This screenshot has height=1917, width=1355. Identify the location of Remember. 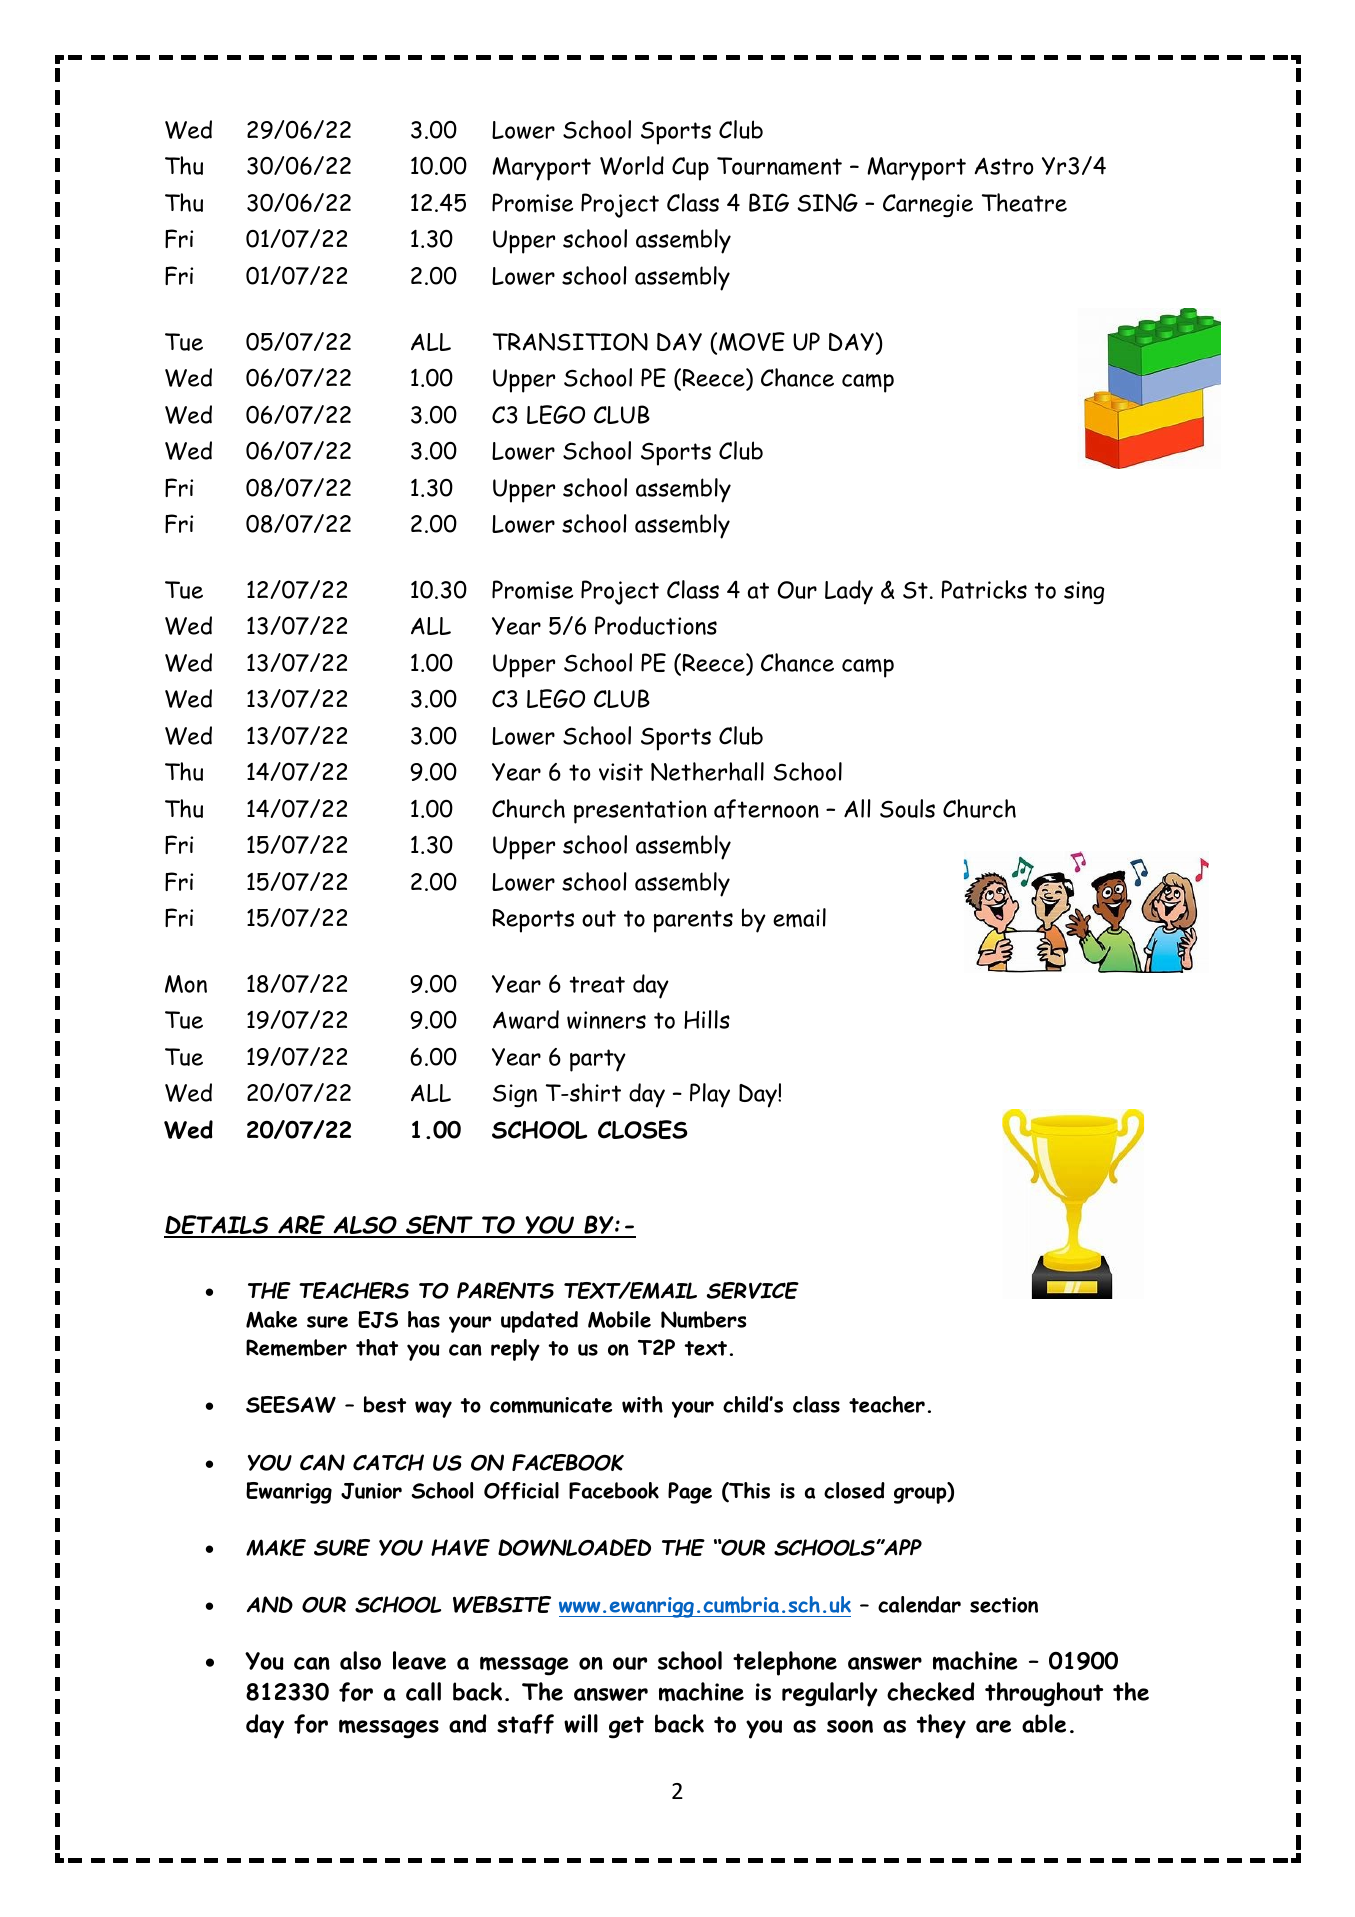
(296, 1348).
